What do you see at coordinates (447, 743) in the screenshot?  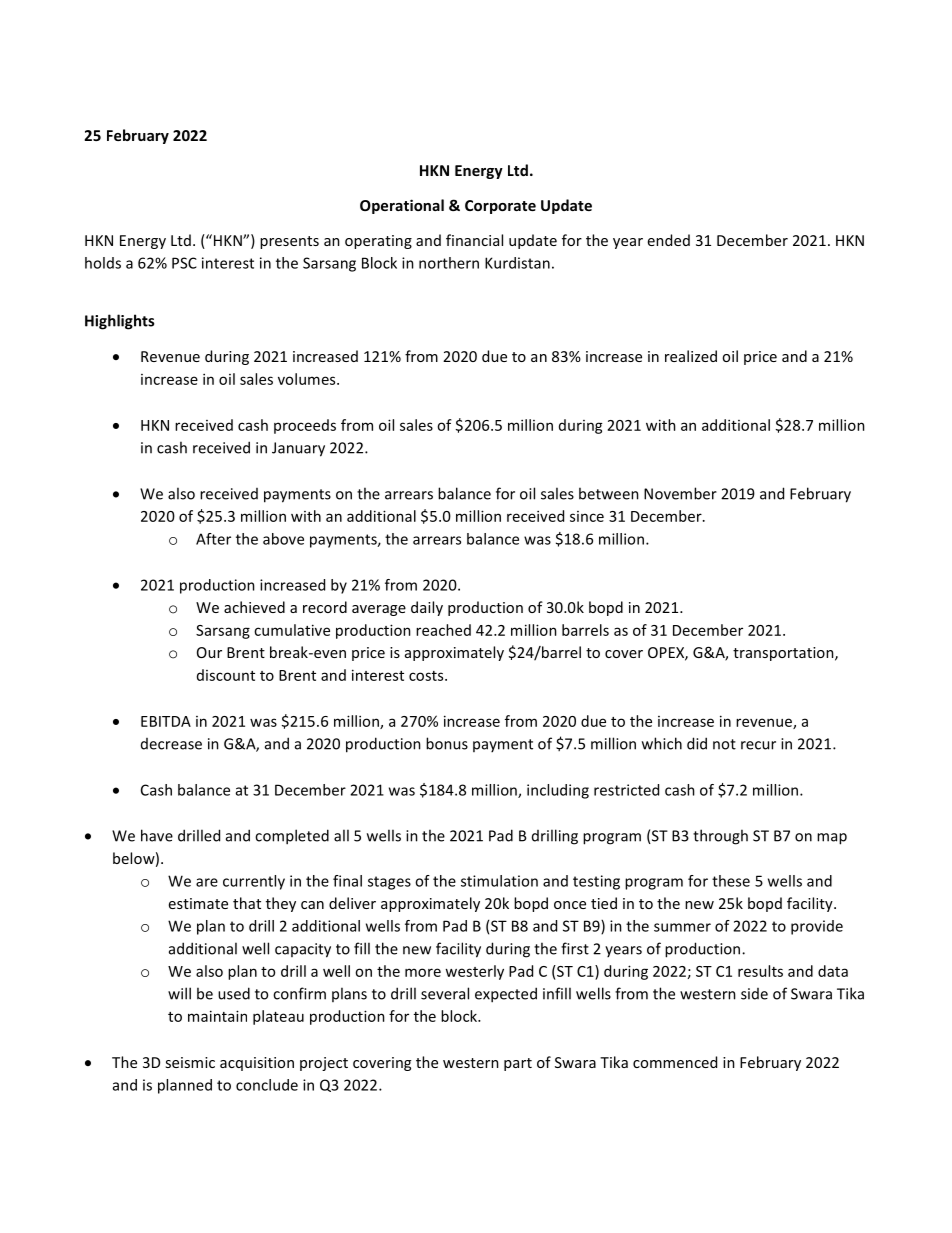 I see `bonus` at bounding box center [447, 743].
